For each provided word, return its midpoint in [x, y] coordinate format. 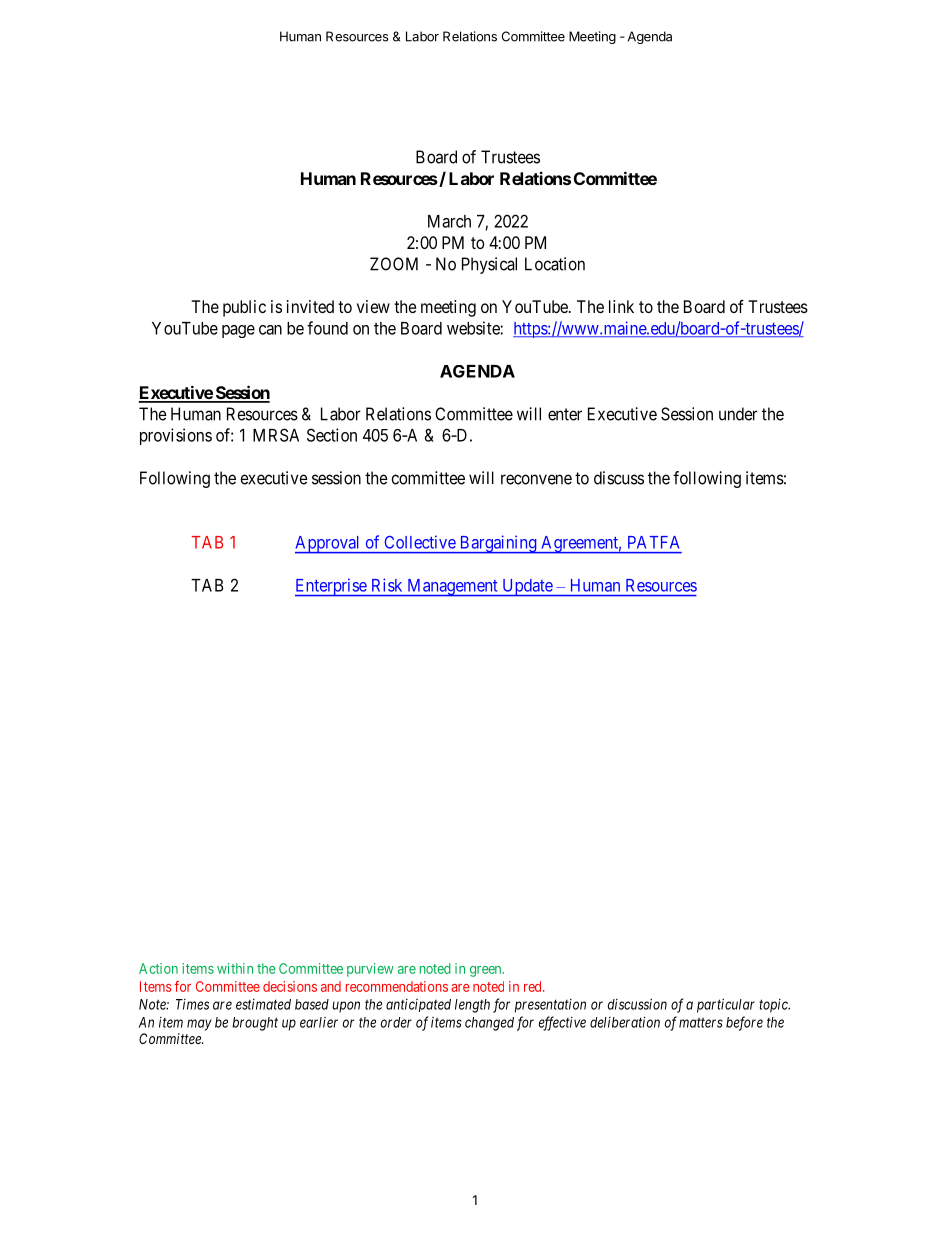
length [472, 1006]
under [738, 414]
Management [452, 588]
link [621, 306]
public [244, 308]
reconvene [536, 479]
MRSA [276, 435]
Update [527, 588]
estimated [263, 1004]
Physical [489, 265]
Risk [387, 585]
